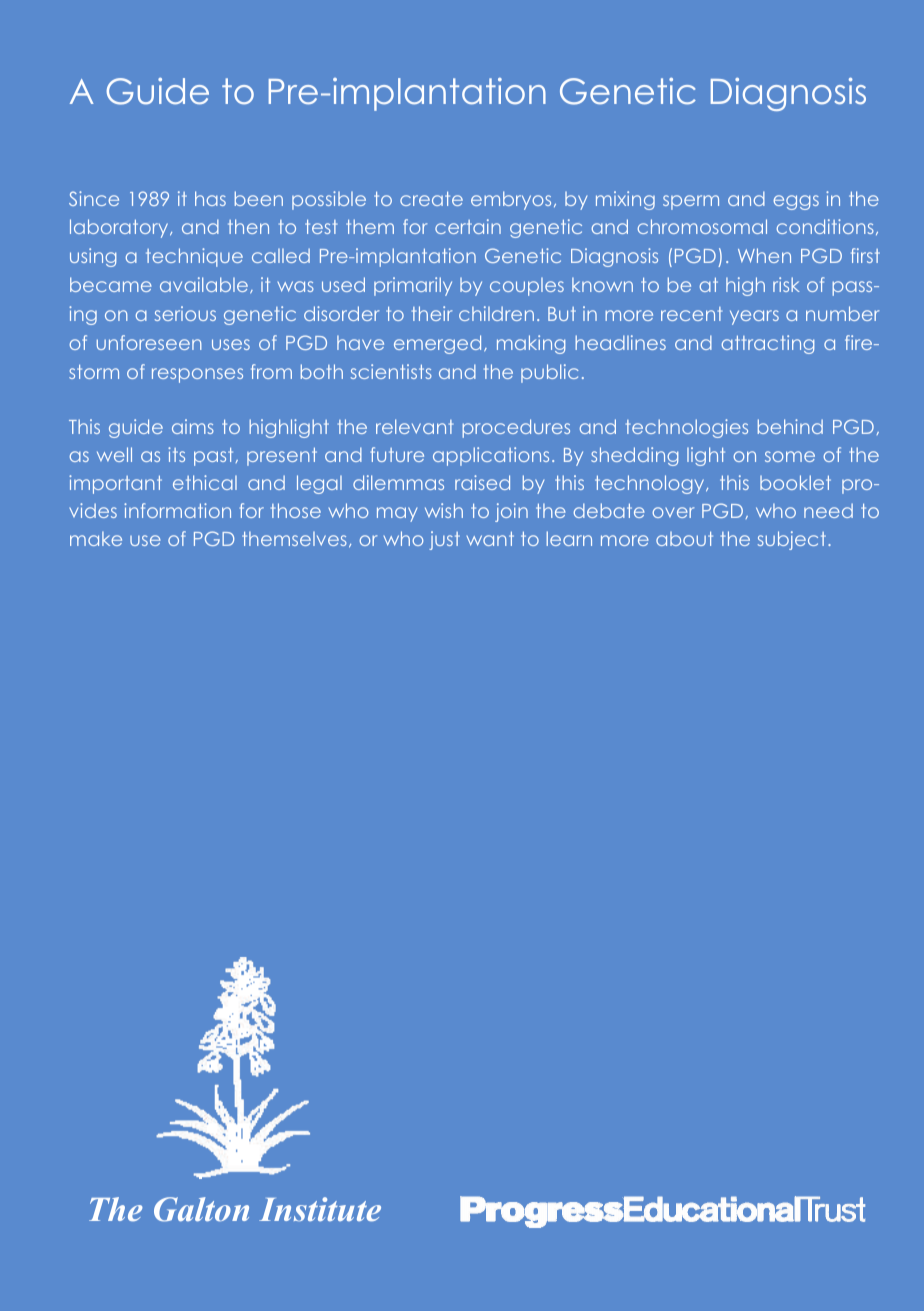 This page has height=1311, width=924. I want to click on Galton, so click(201, 1209).
